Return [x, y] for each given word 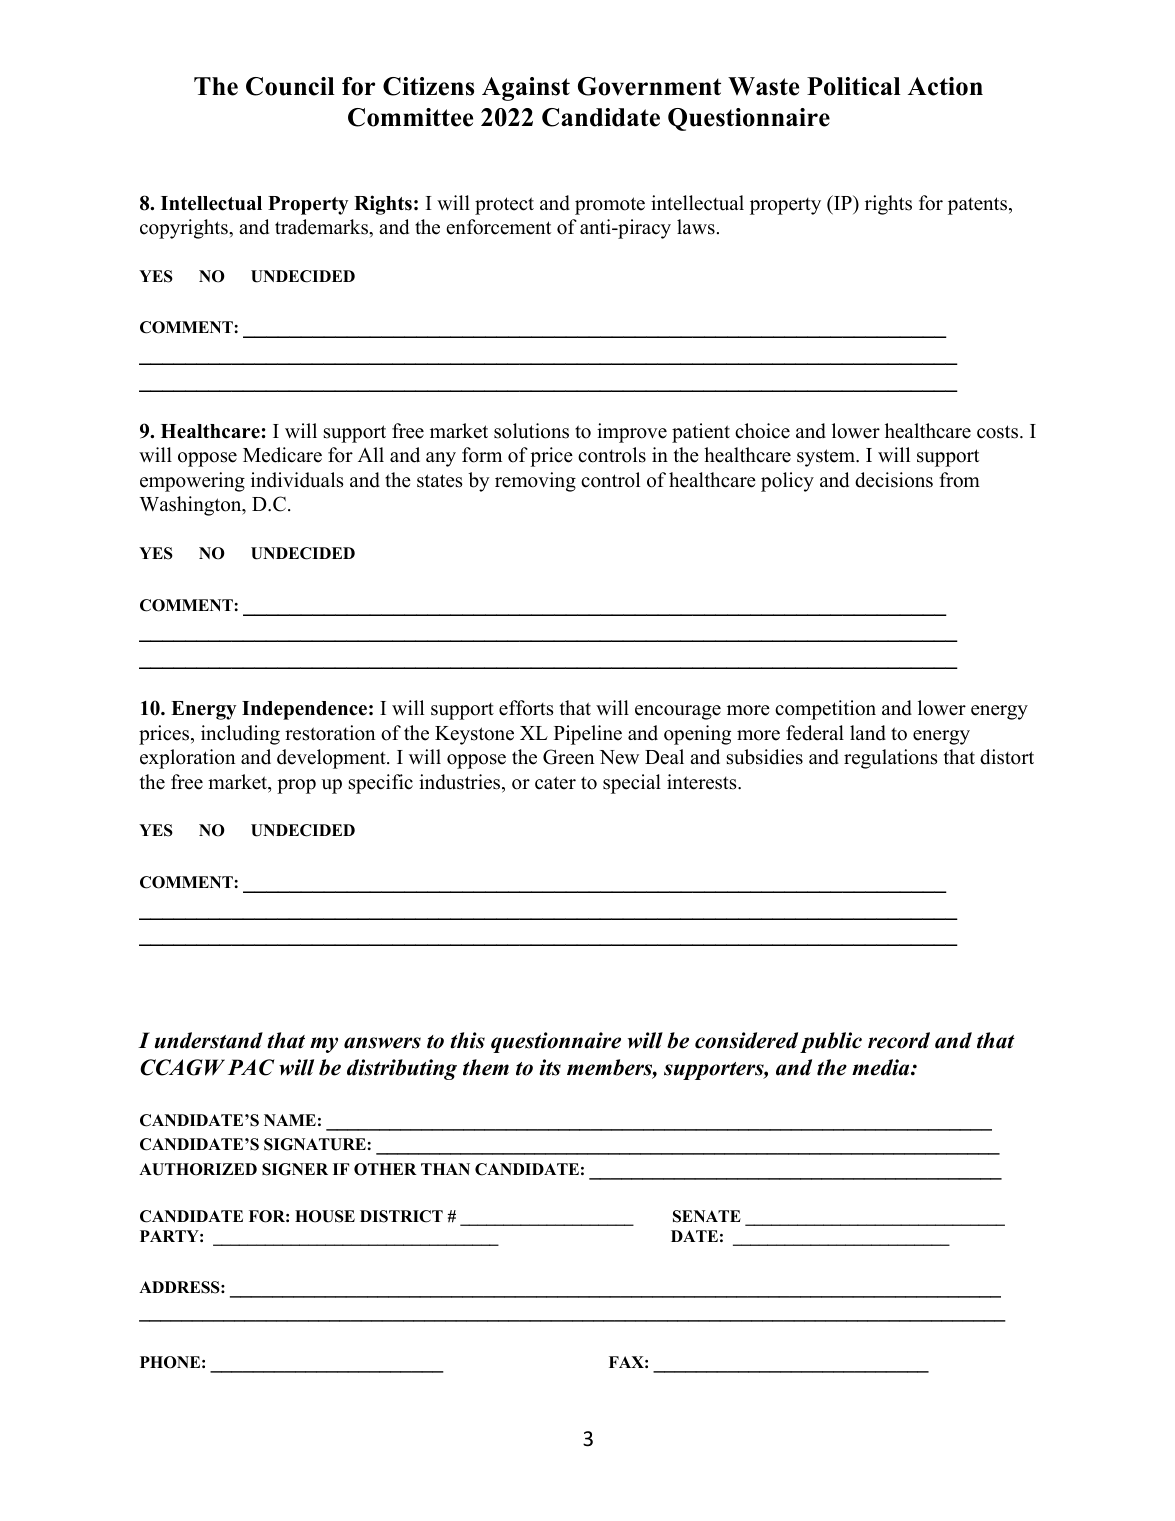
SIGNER [295, 1169]
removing [535, 482]
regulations [891, 759]
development [332, 759]
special [632, 784]
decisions [894, 480]
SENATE [707, 1216]
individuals [297, 480]
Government [649, 86]
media [882, 1067]
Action [945, 86]
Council [290, 86]
